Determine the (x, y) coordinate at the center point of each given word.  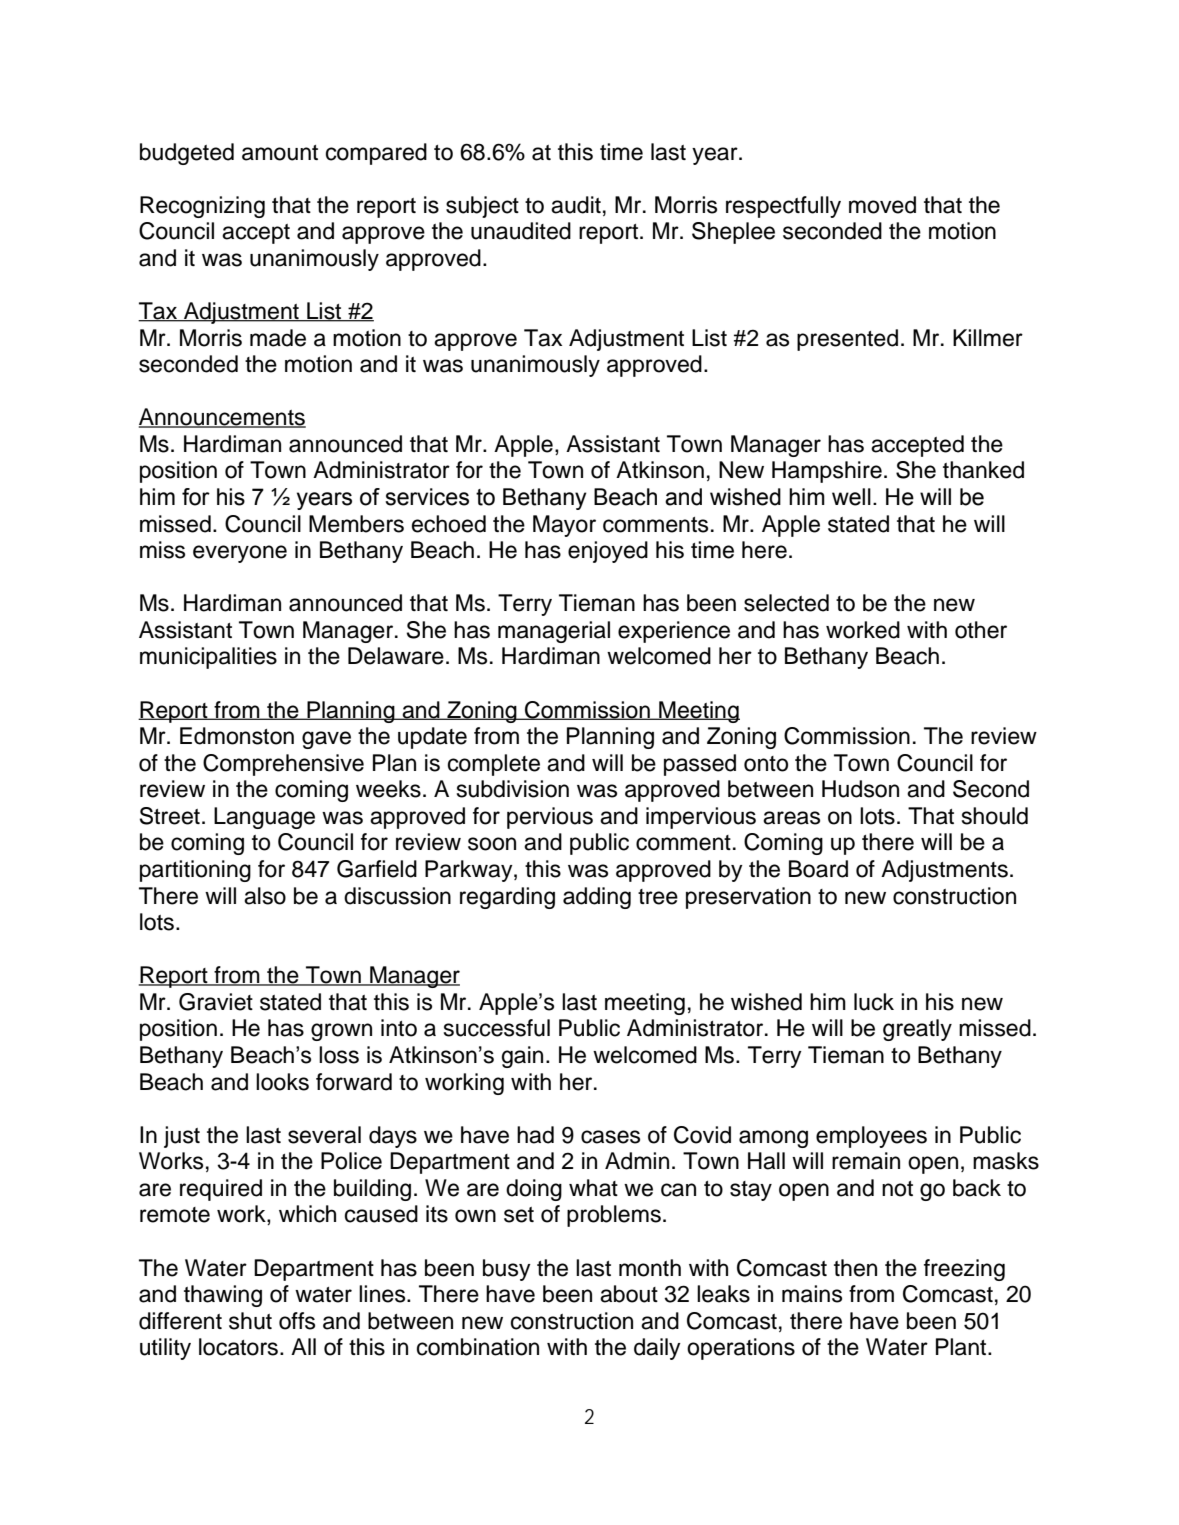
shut (250, 1321)
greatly (917, 1030)
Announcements (222, 418)
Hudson (860, 789)
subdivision (513, 789)
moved (882, 205)
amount (280, 153)
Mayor (564, 526)
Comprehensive (283, 765)
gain (522, 1057)
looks (282, 1082)
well (851, 497)
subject (482, 207)
